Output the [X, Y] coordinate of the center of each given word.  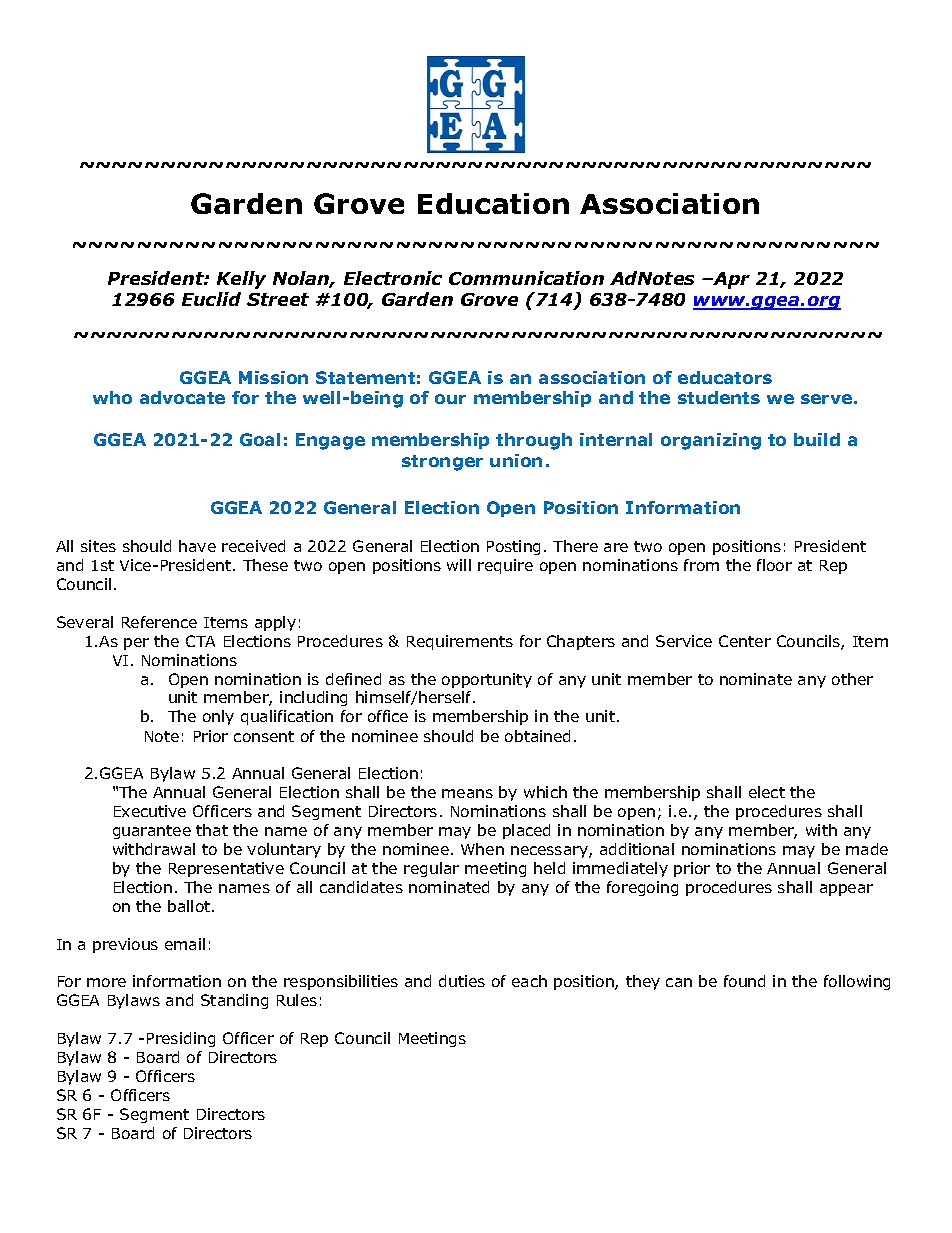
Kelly [241, 280]
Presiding [181, 1039]
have [197, 546]
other [852, 679]
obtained [537, 736]
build [817, 439]
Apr [730, 280]
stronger [442, 463]
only [218, 717]
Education [493, 203]
